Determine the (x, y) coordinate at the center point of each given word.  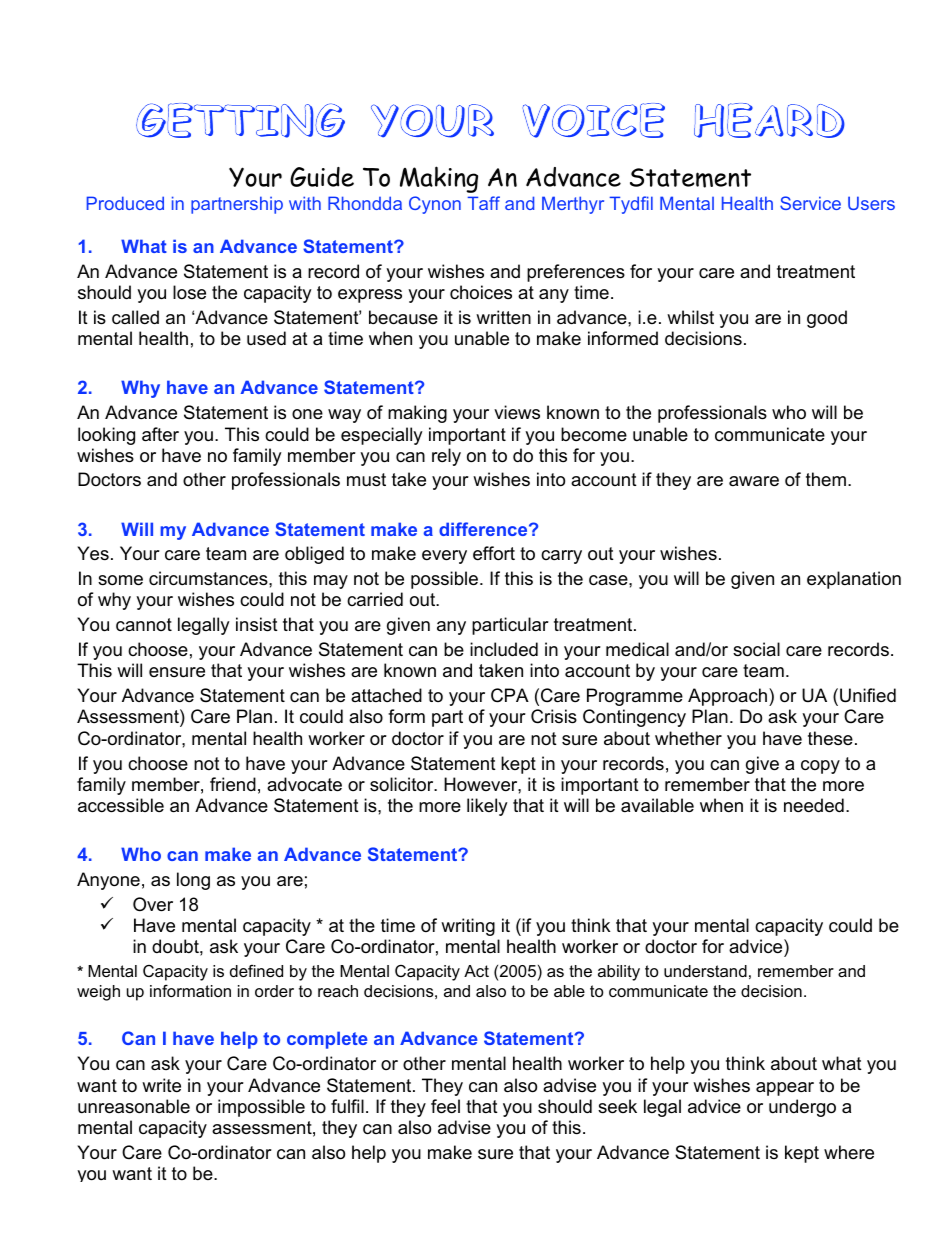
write (161, 1085)
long (193, 881)
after (160, 434)
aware (754, 481)
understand (705, 971)
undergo (802, 1108)
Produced (125, 203)
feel (445, 1106)
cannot (144, 625)
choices (481, 292)
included (504, 649)
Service (810, 203)
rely (446, 457)
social (756, 649)
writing (468, 927)
